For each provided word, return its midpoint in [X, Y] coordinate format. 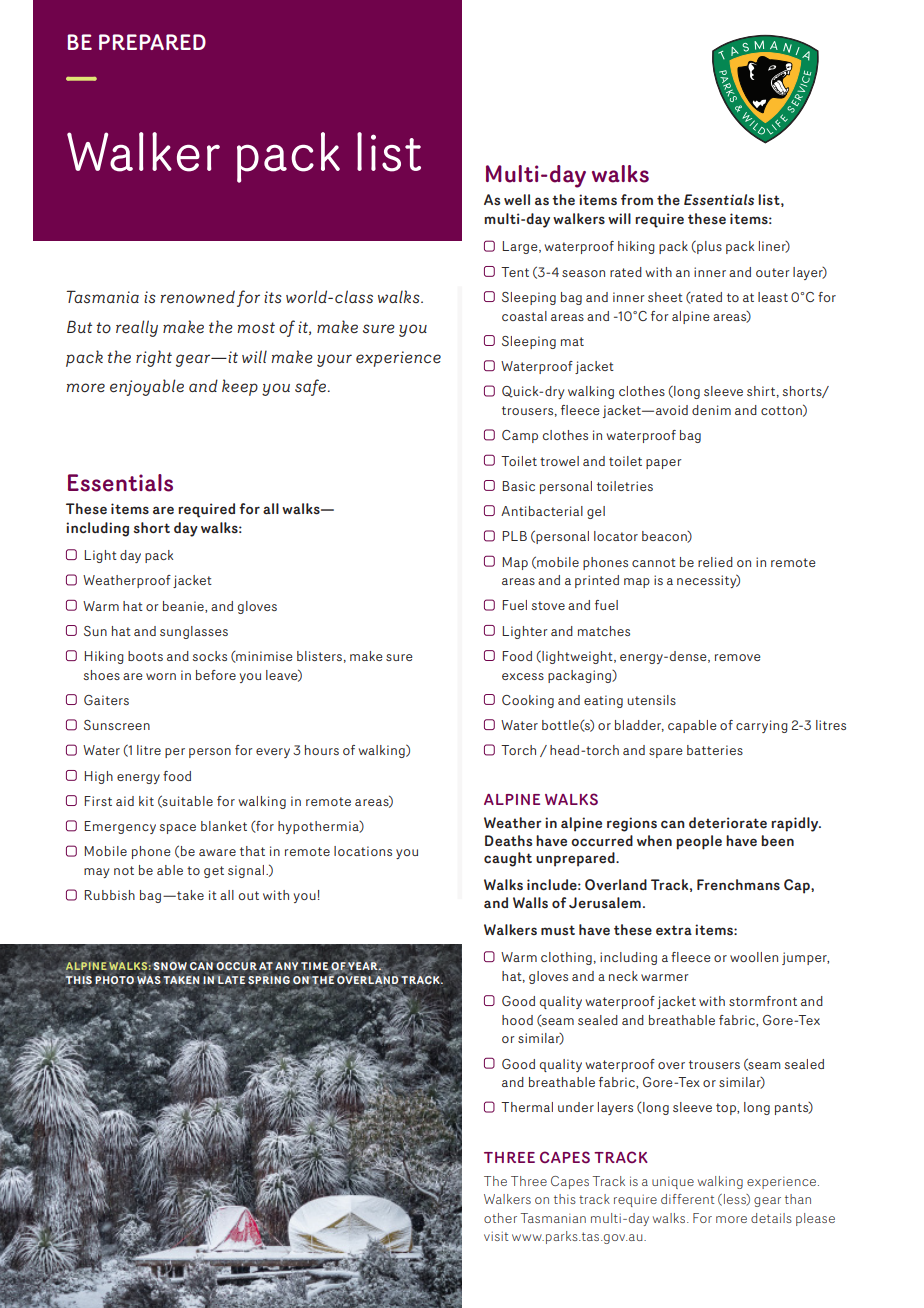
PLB [514, 536]
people [699, 842]
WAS [149, 980]
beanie [184, 607]
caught [508, 859]
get [214, 872]
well [517, 200]
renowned [198, 297]
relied [715, 562]
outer [773, 272]
